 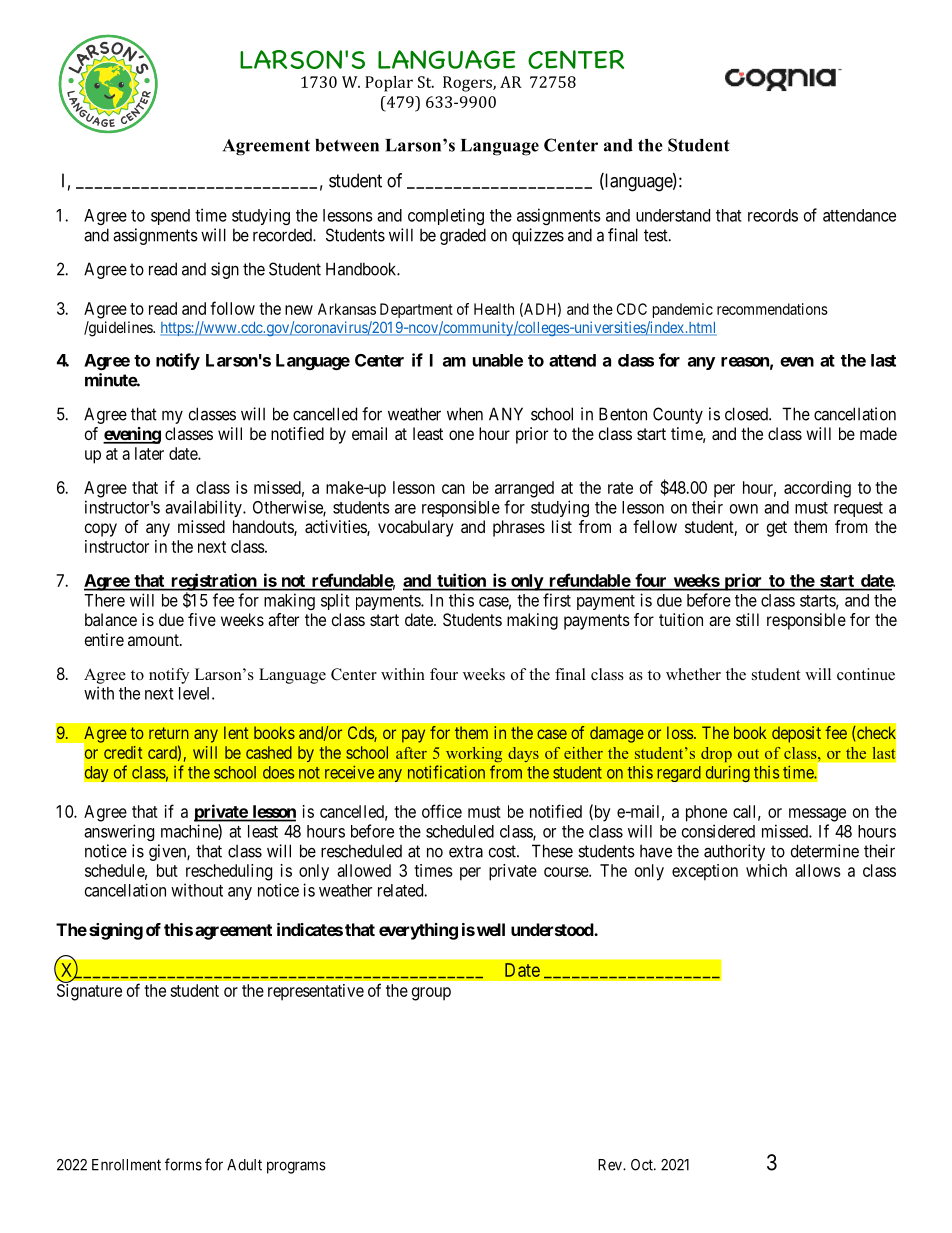 I want to click on Health, so click(x=494, y=309).
